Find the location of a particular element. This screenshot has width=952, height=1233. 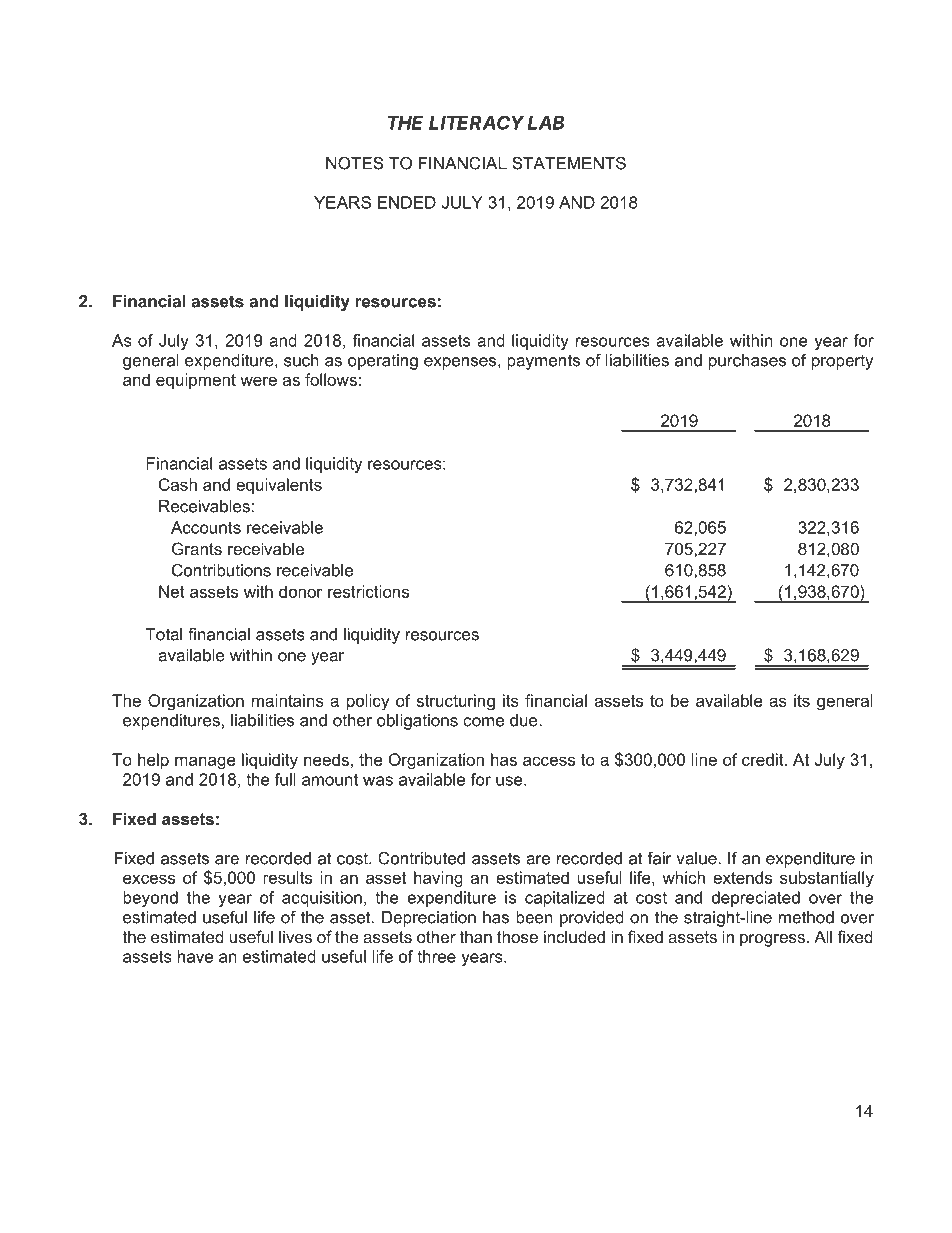

were is located at coordinates (258, 381).
